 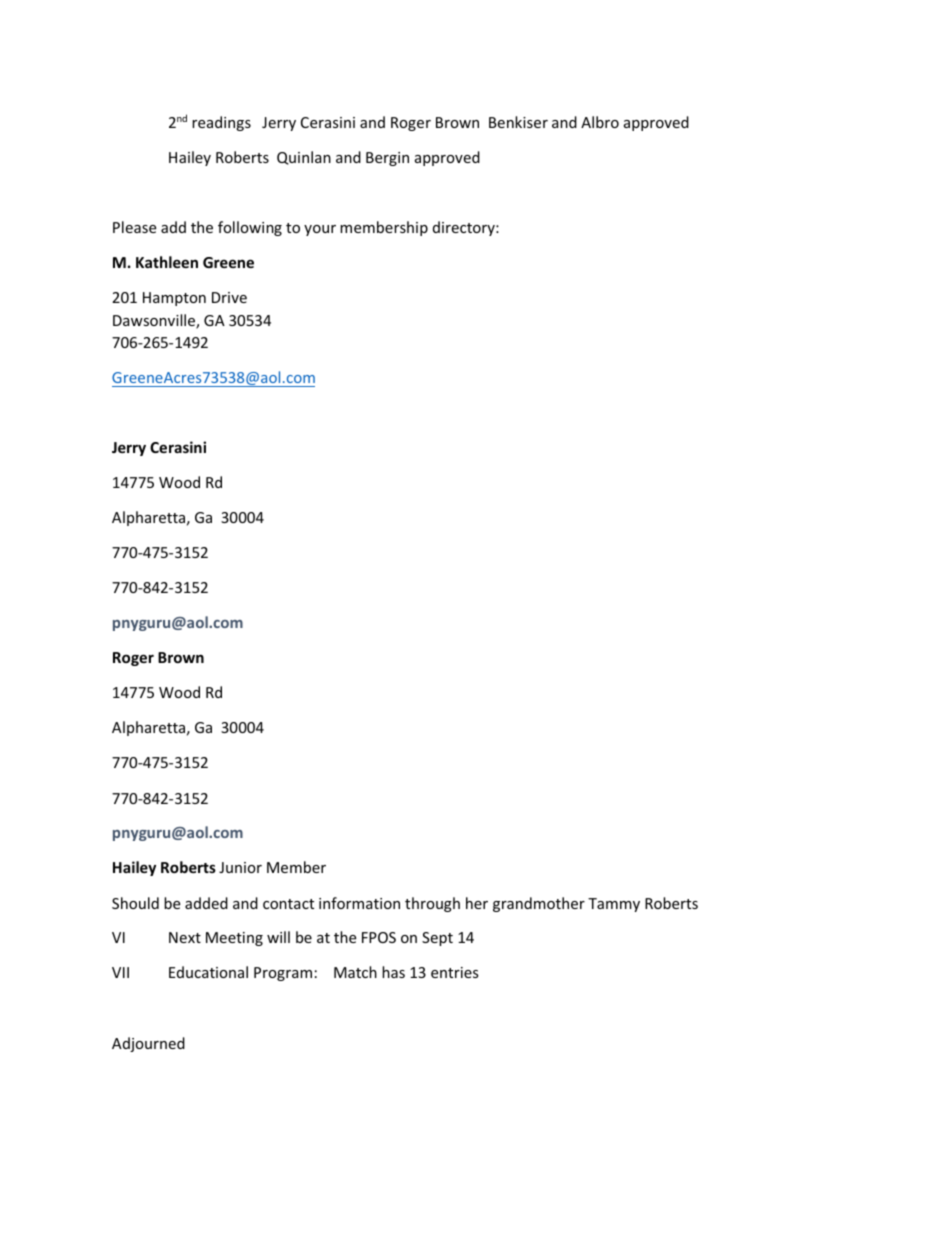 What do you see at coordinates (185, 937) in the document?
I see `Next` at bounding box center [185, 937].
